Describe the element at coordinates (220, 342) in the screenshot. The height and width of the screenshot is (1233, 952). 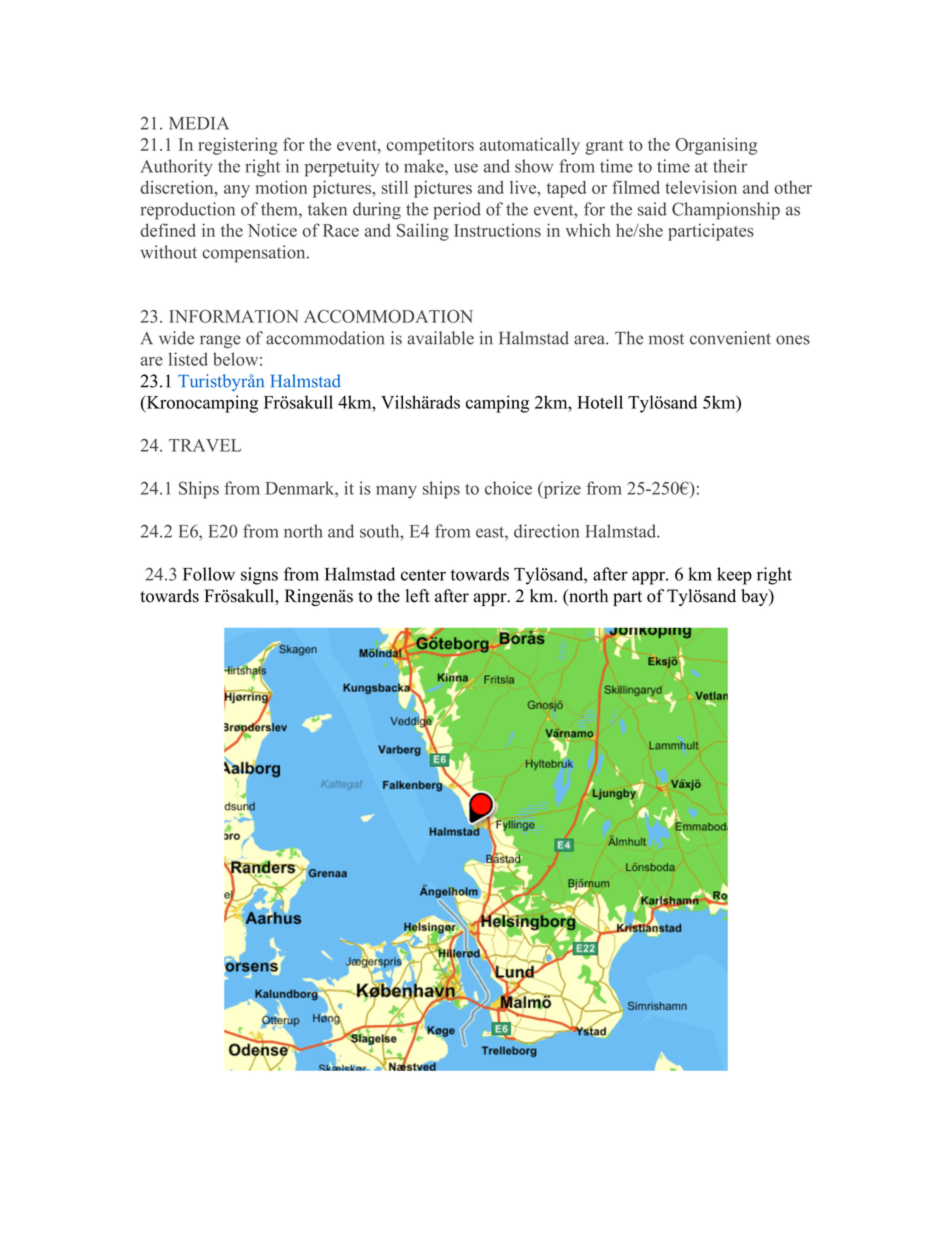
I see `range` at that location.
